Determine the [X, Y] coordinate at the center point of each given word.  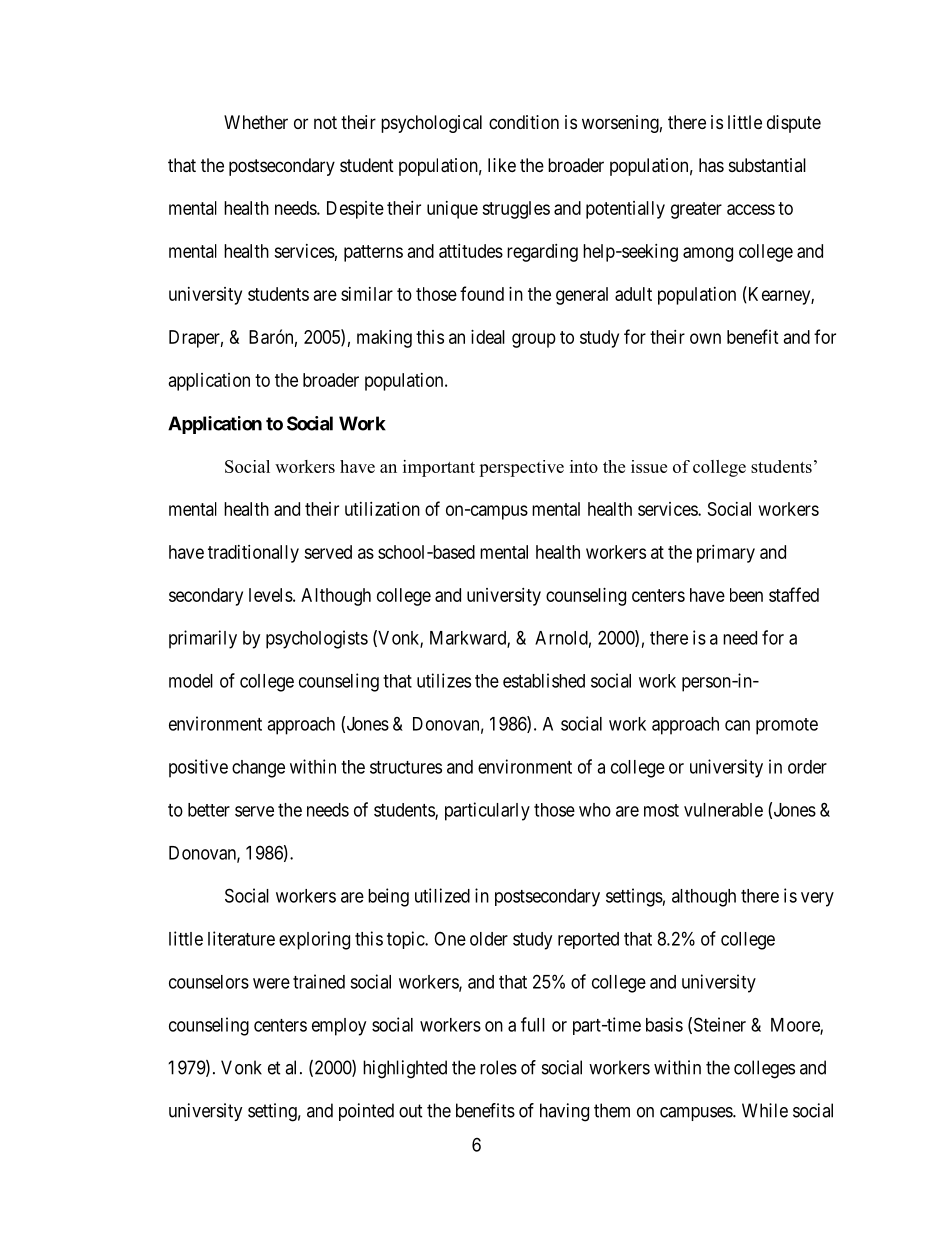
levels [271, 595]
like [502, 165]
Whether [256, 122]
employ [339, 1027]
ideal [488, 337]
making [384, 339]
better [209, 810]
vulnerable [723, 810]
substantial [767, 165]
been [746, 595]
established [544, 680]
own [705, 338]
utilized [442, 895]
